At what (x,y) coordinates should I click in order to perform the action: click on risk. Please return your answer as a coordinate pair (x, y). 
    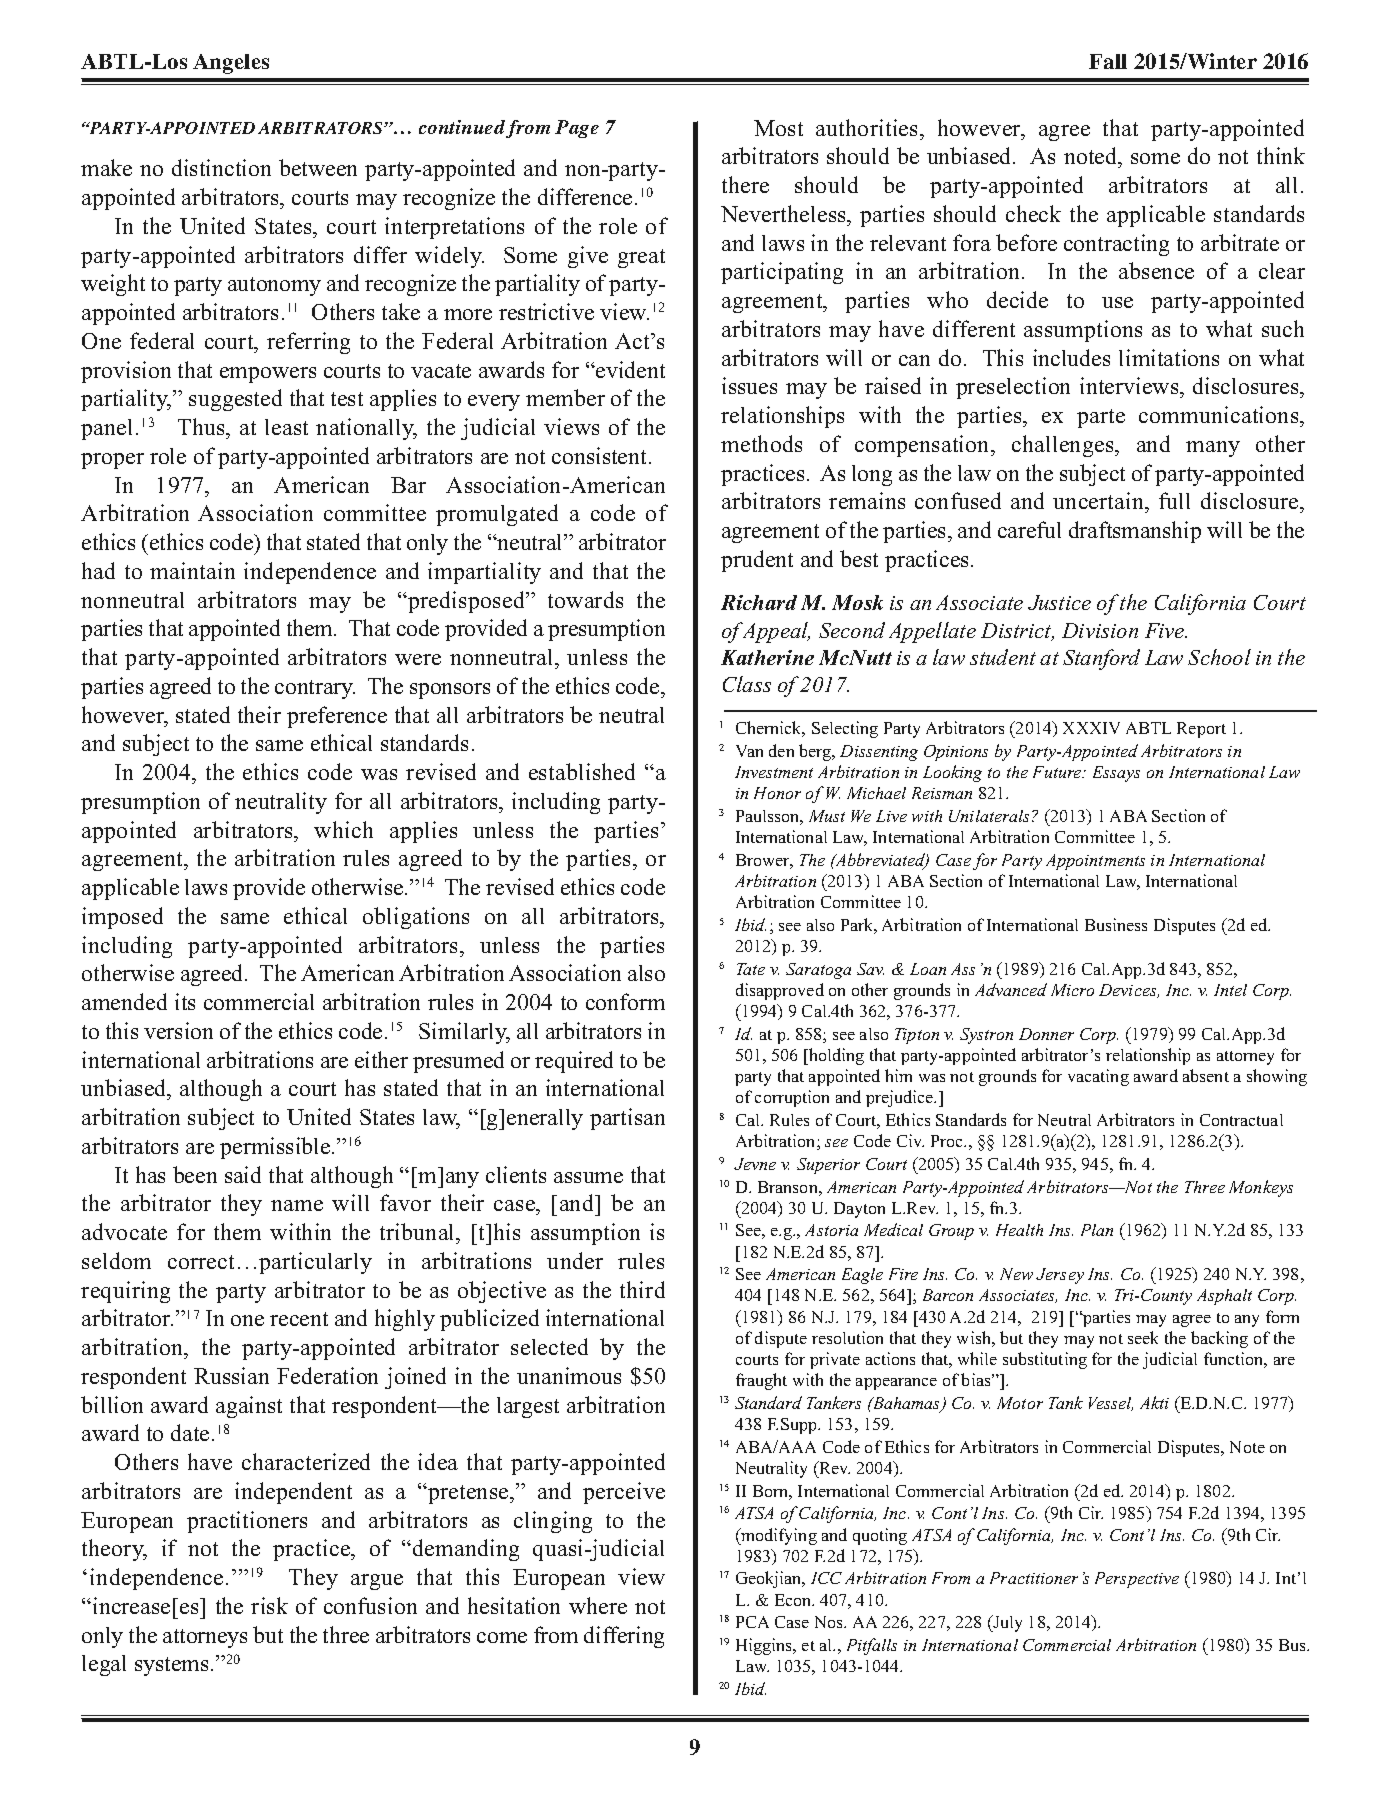
    Looking at the image, I should click on (269, 1605).
